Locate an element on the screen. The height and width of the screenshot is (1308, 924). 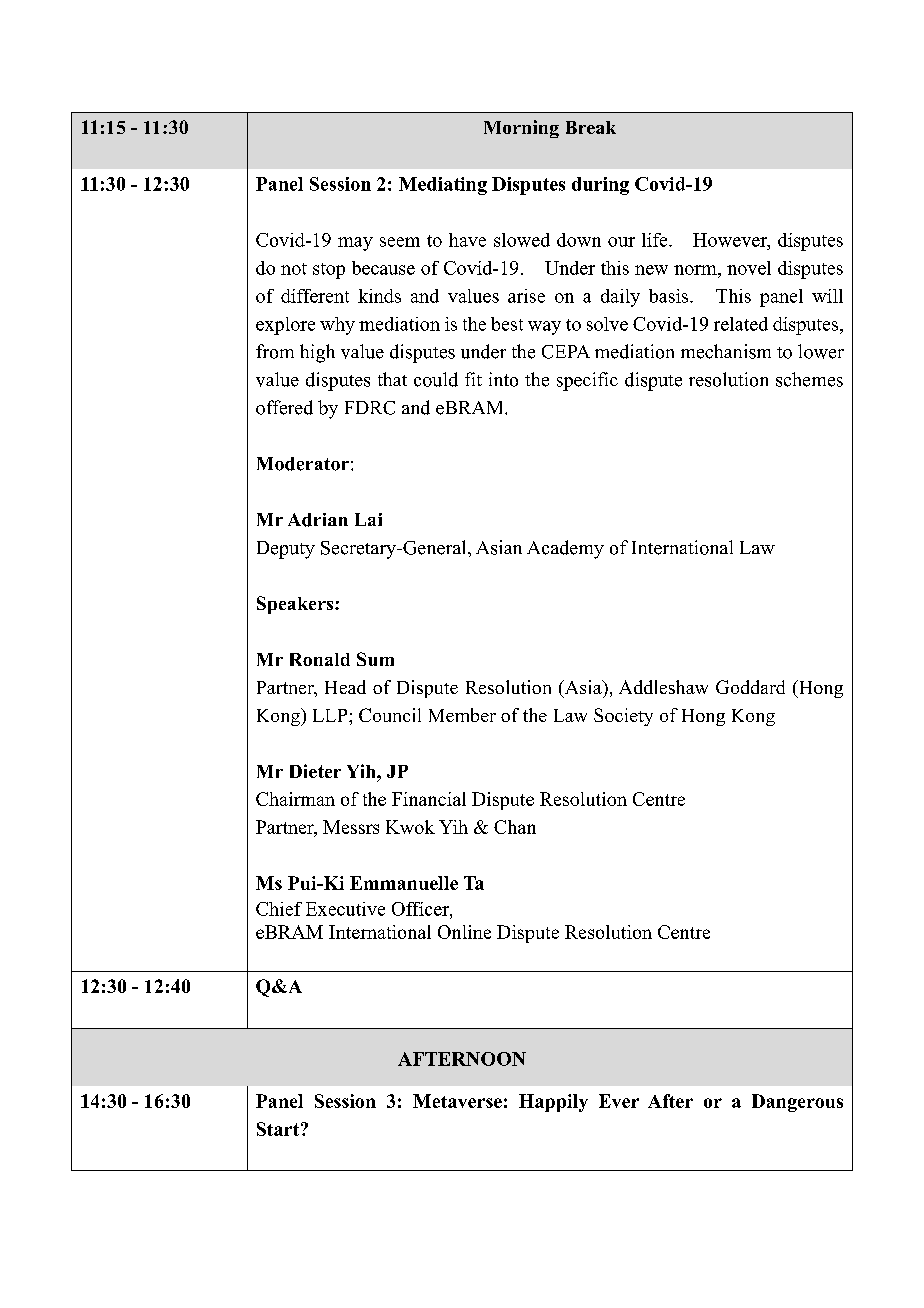
Dangerous is located at coordinates (797, 1103).
